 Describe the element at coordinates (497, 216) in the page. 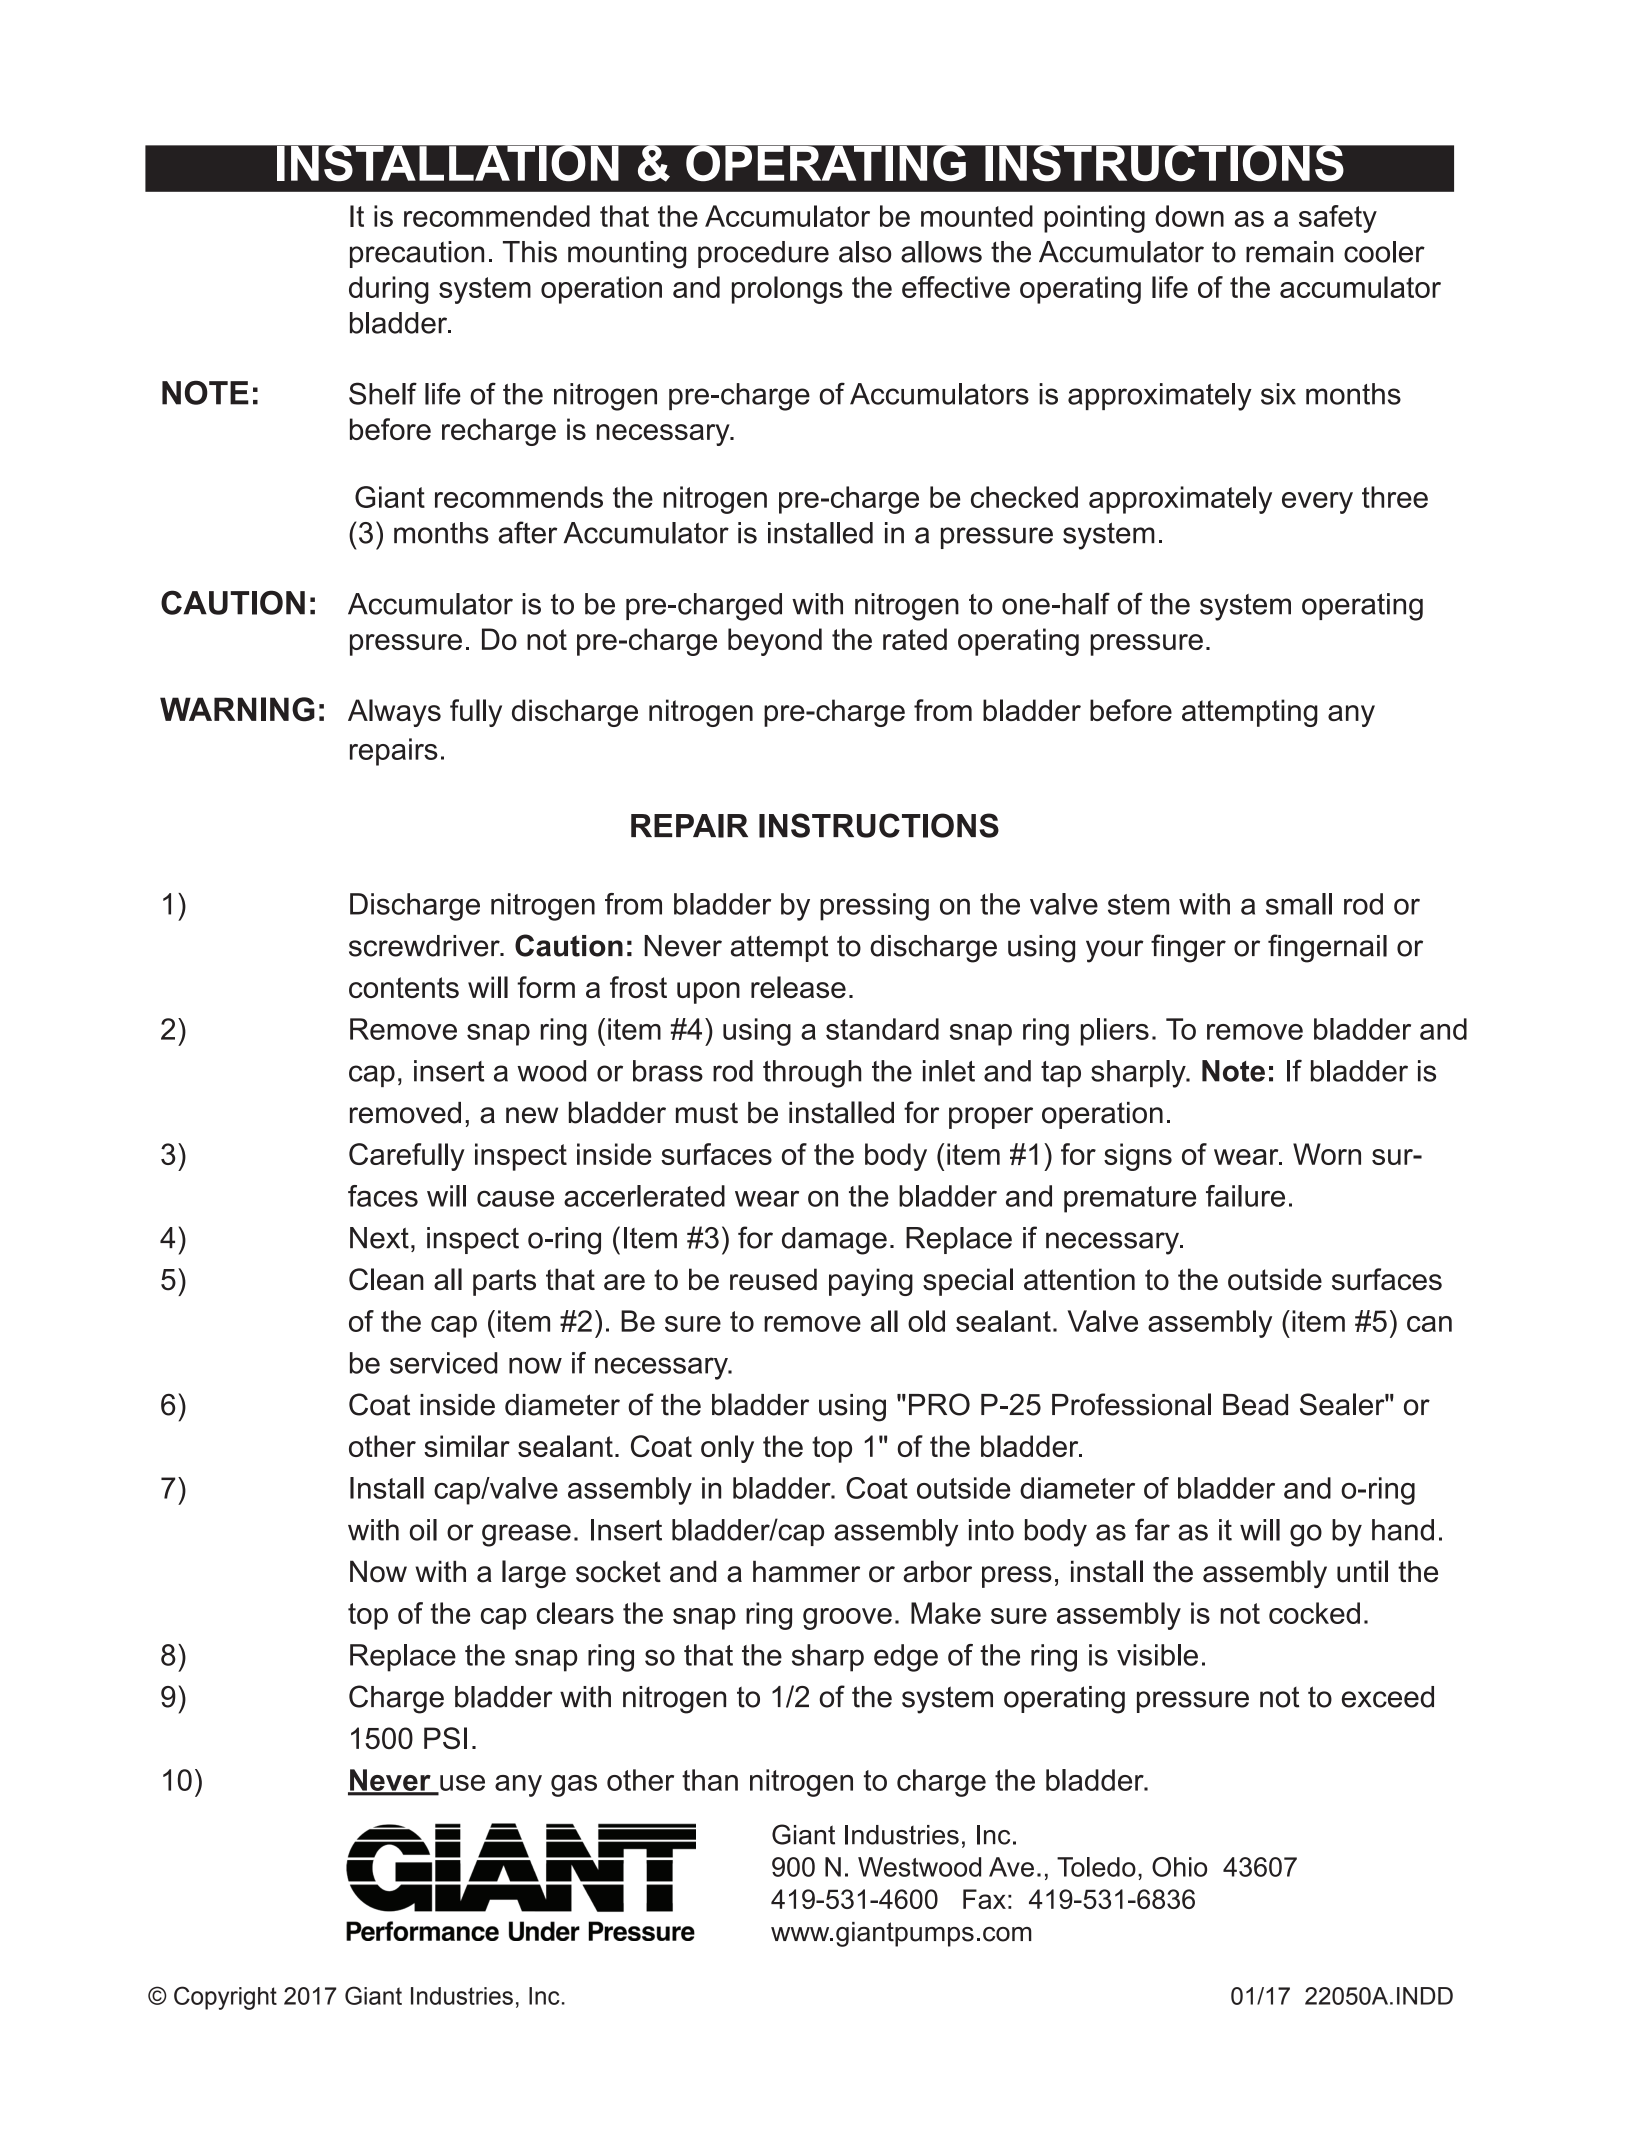

I see `recommended` at that location.
